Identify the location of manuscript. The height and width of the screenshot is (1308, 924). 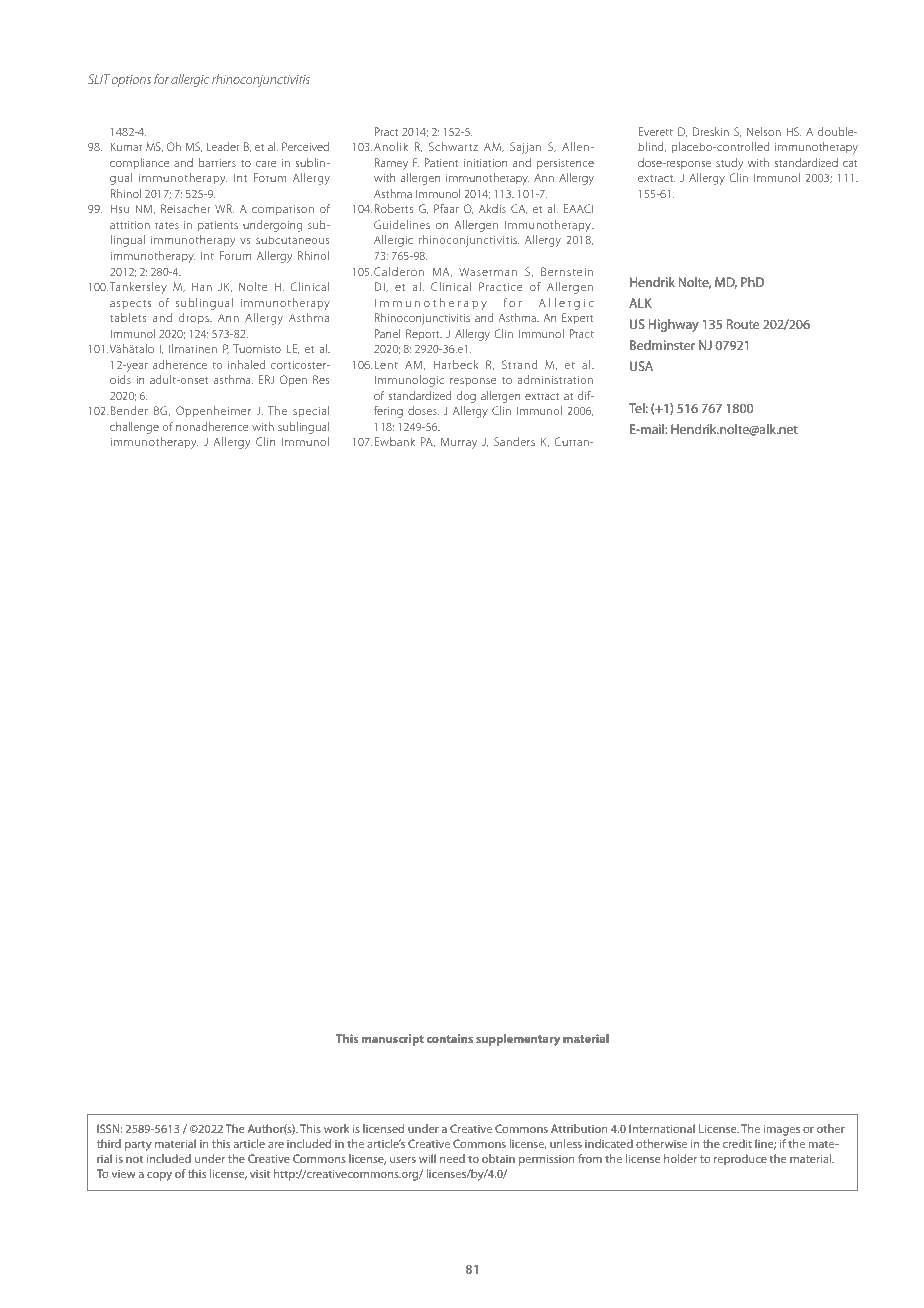
(392, 1040).
